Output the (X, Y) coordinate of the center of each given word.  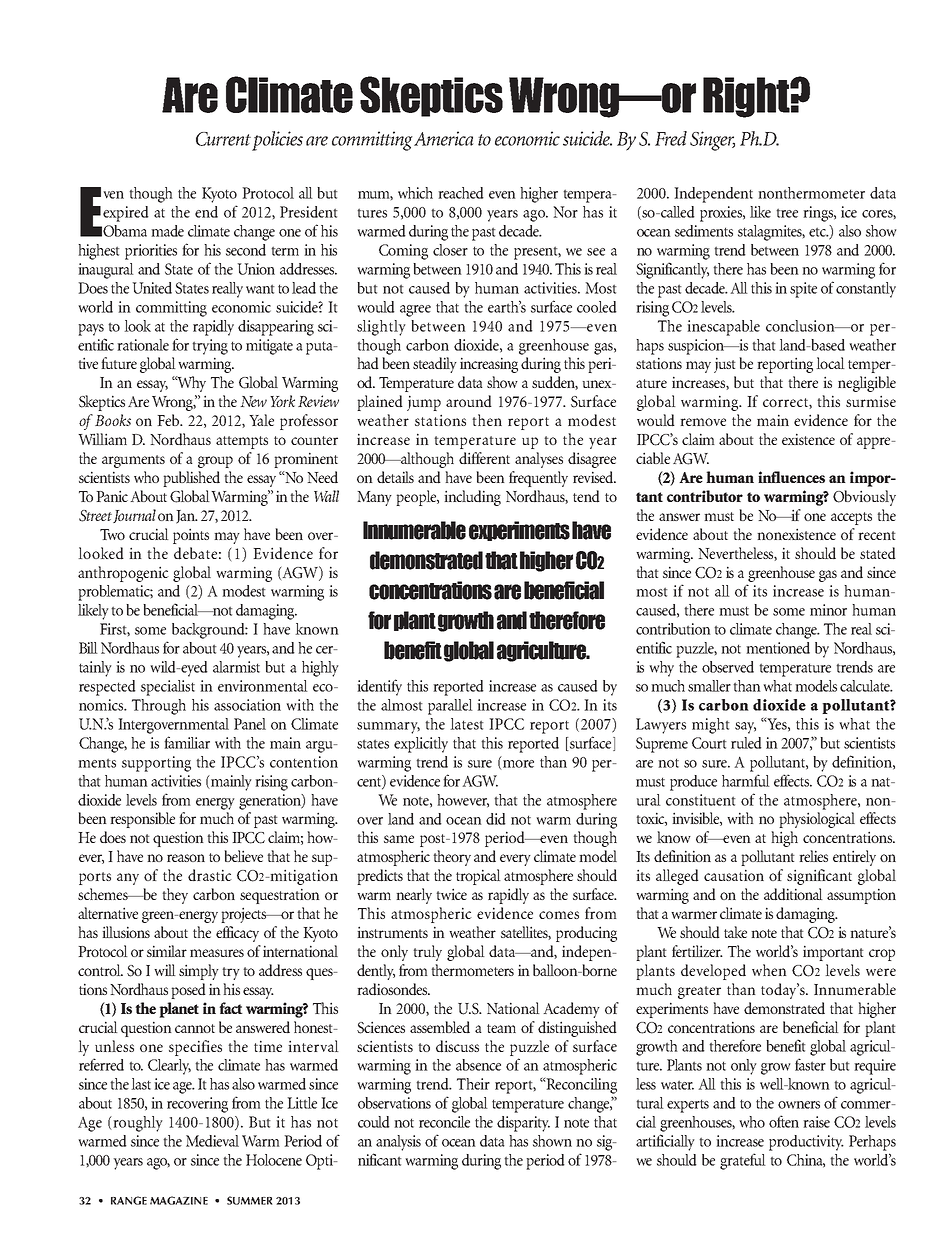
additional (793, 894)
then (487, 420)
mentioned (778, 648)
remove (703, 422)
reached (461, 193)
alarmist (236, 667)
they (175, 896)
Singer (712, 141)
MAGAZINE (179, 1200)
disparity (523, 1124)
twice (451, 894)
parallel (450, 707)
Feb (169, 420)
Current (223, 139)
